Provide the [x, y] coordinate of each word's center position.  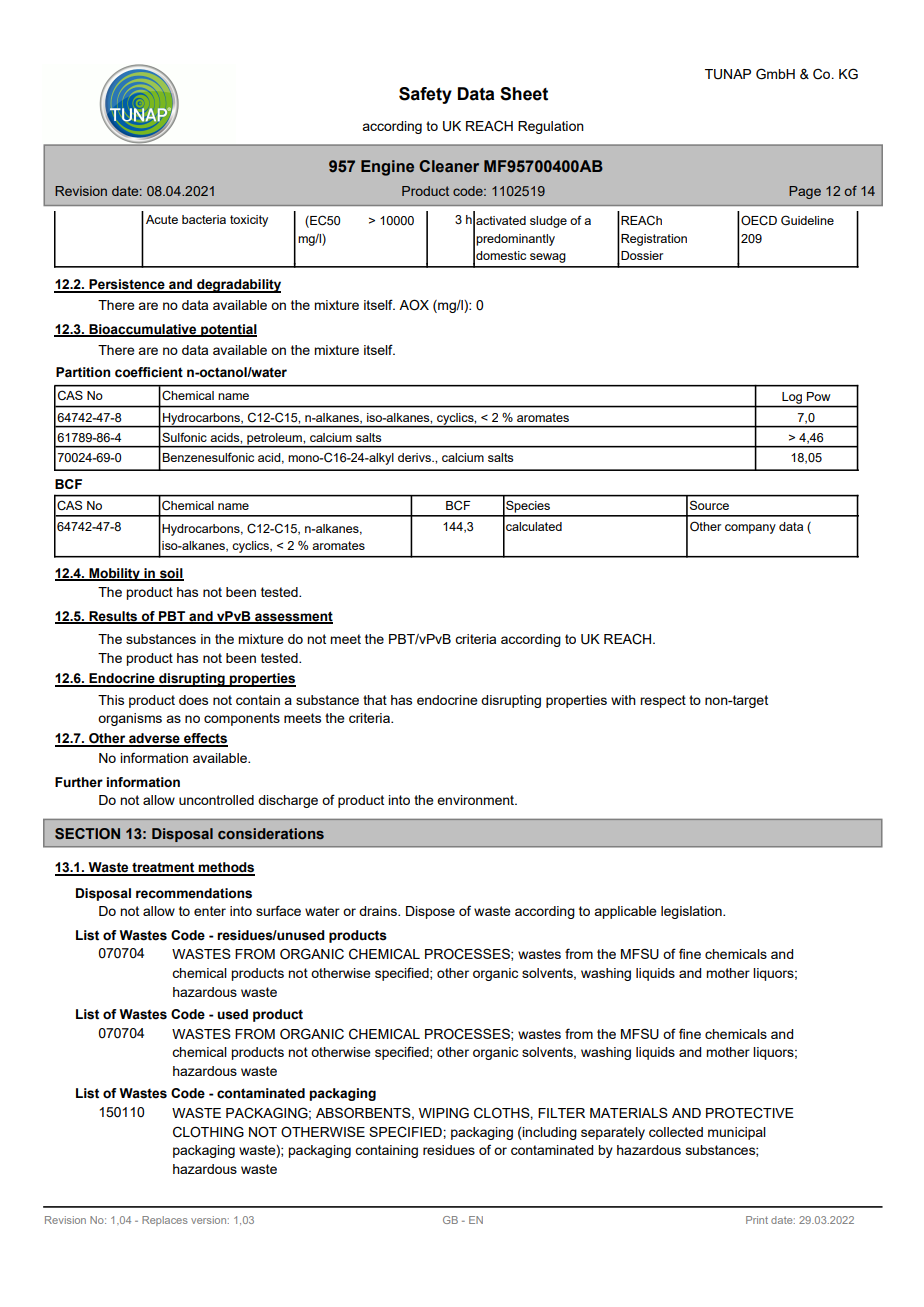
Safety [425, 95]
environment [476, 800]
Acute [162, 219]
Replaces [165, 1221]
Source [709, 505]
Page [805, 192]
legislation [692, 912]
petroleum [274, 440]
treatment [163, 868]
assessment [293, 617]
